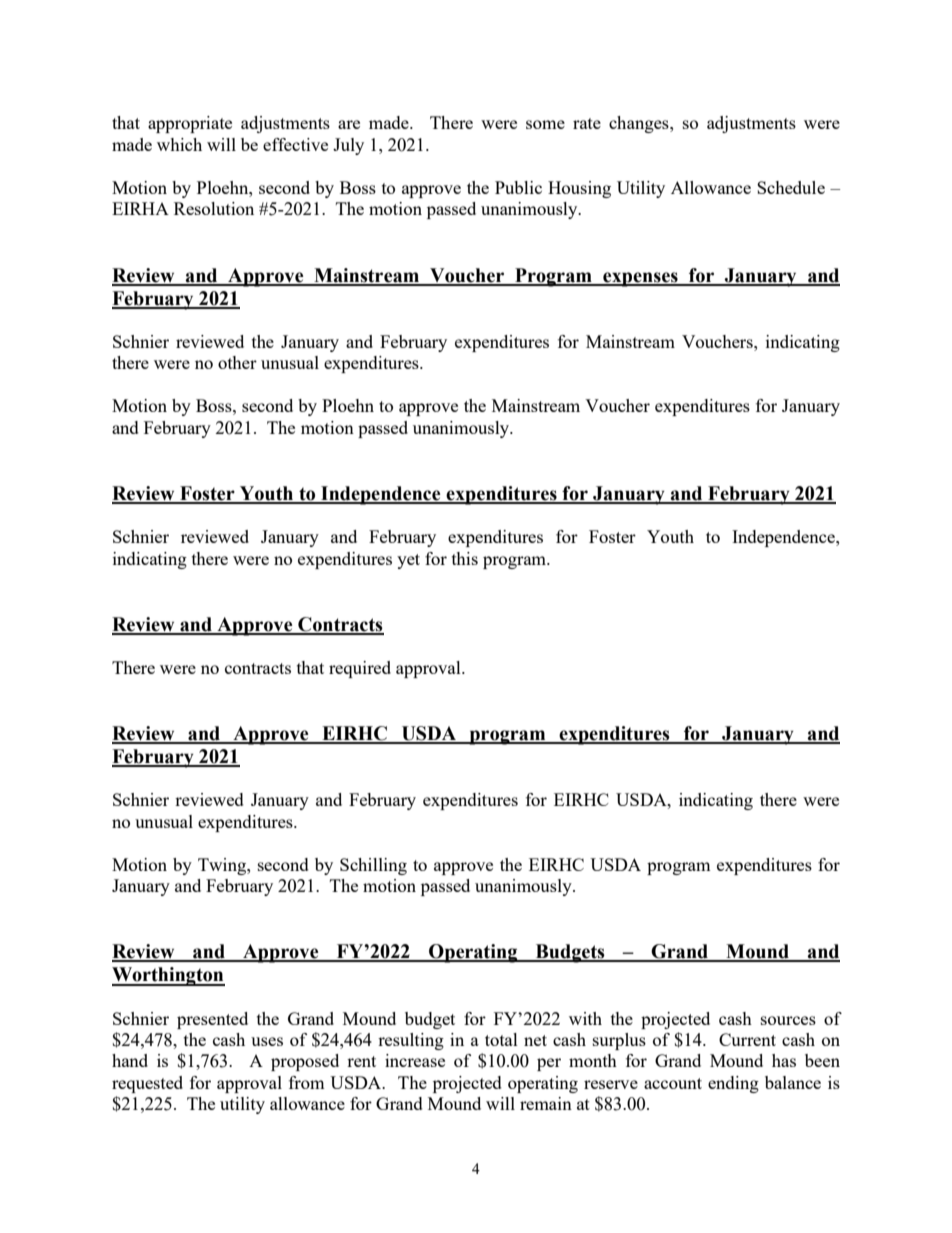  Describe the element at coordinates (733, 1084) in the screenshot. I see `ending` at that location.
